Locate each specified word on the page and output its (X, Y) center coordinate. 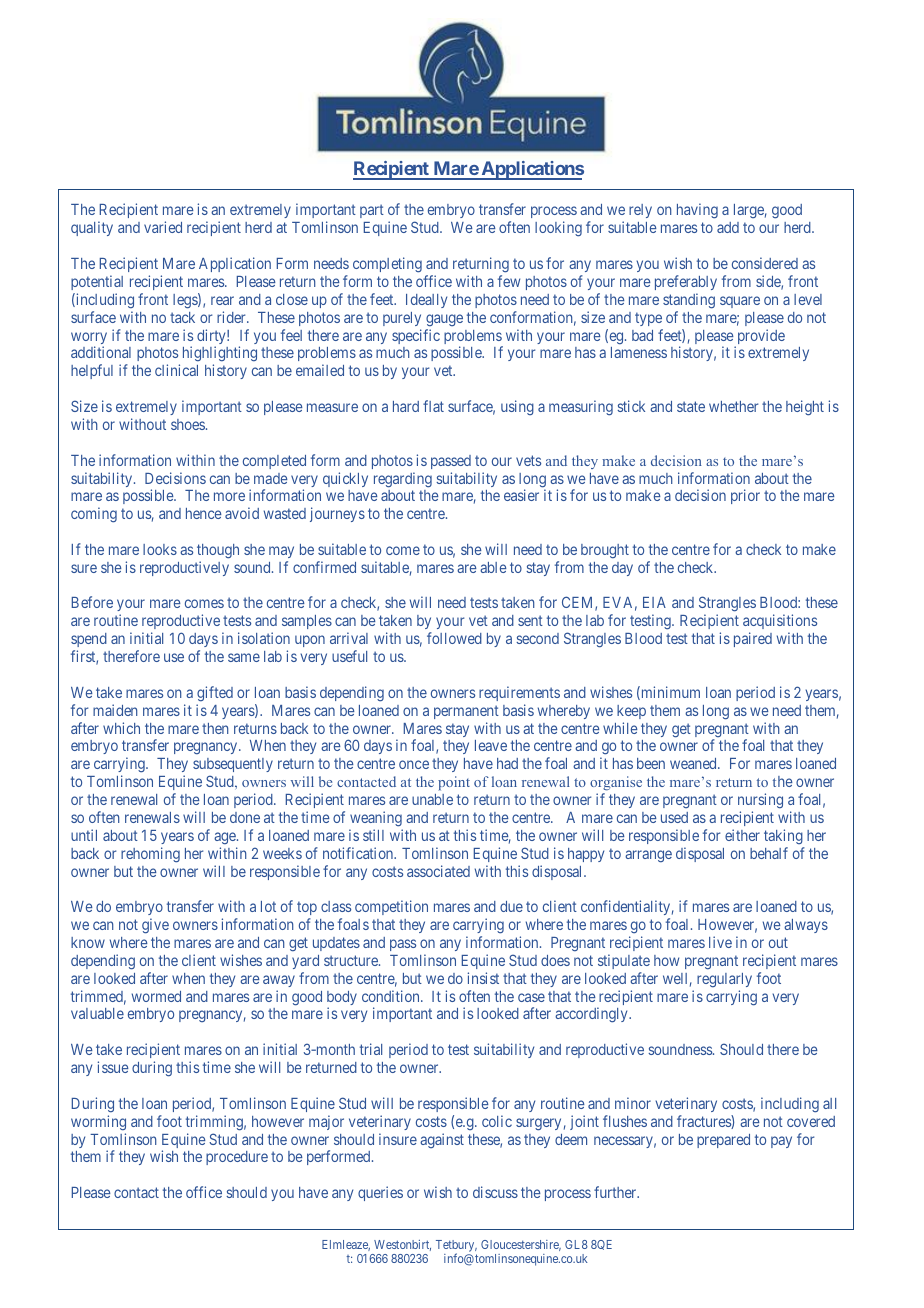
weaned (694, 763)
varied (163, 227)
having (697, 211)
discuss (495, 1192)
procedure (237, 1158)
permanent (466, 712)
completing (387, 265)
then (215, 728)
